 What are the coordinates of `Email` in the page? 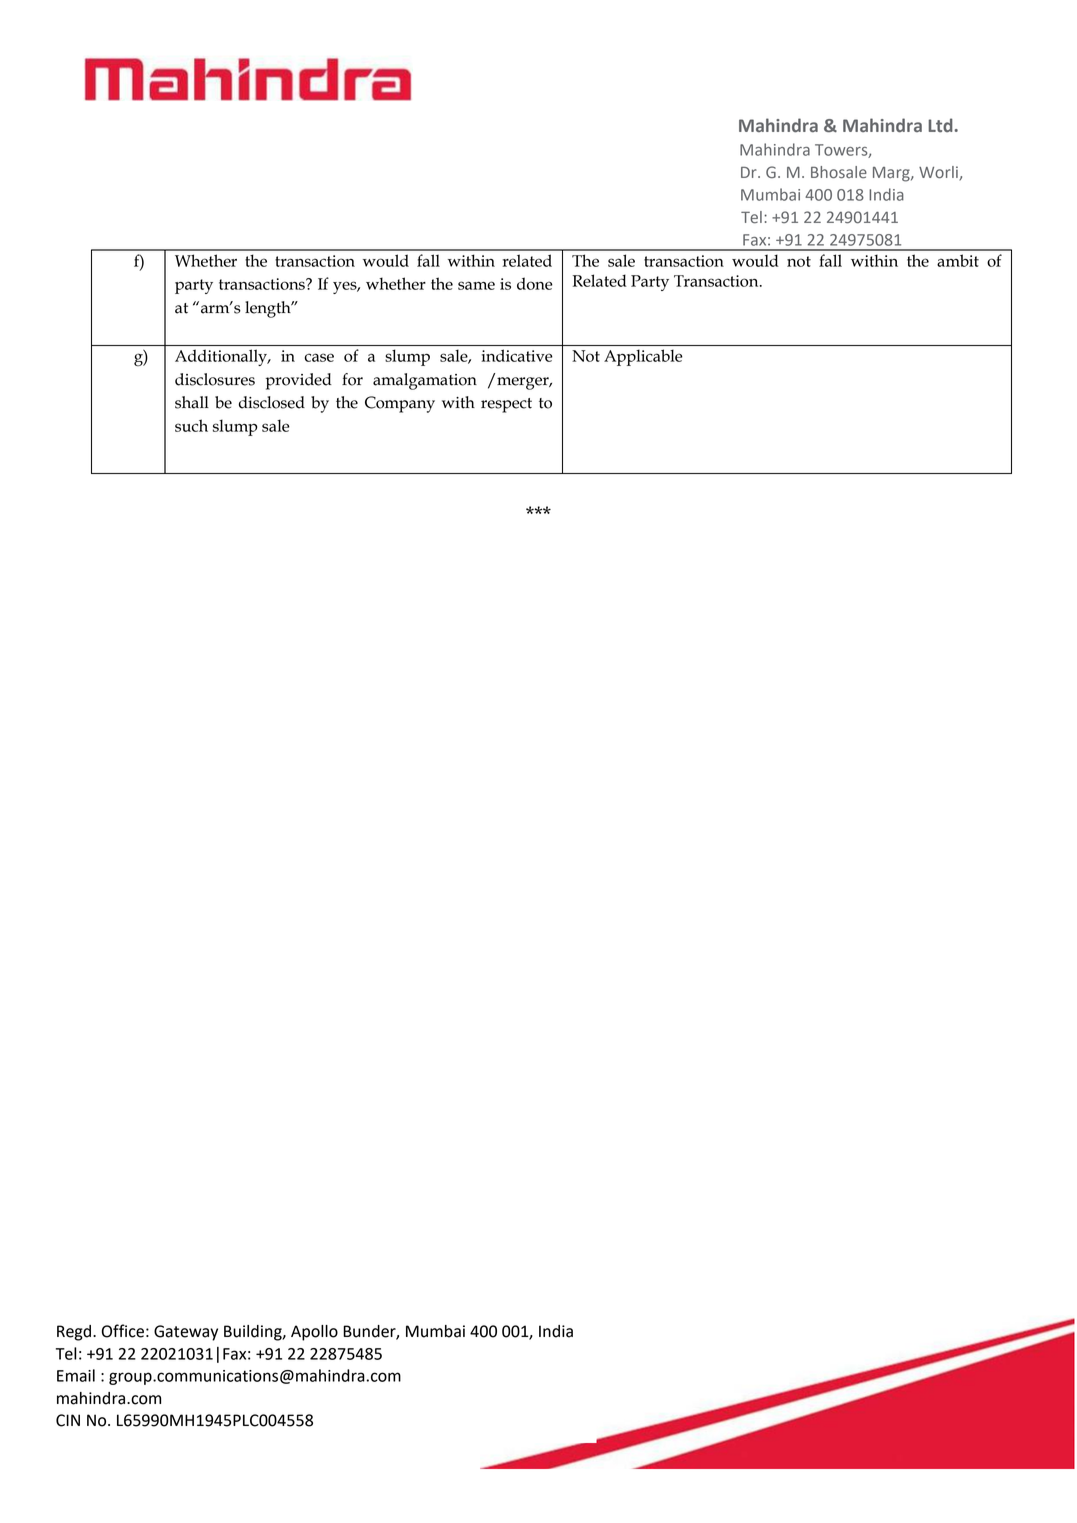 It's located at (76, 1375).
